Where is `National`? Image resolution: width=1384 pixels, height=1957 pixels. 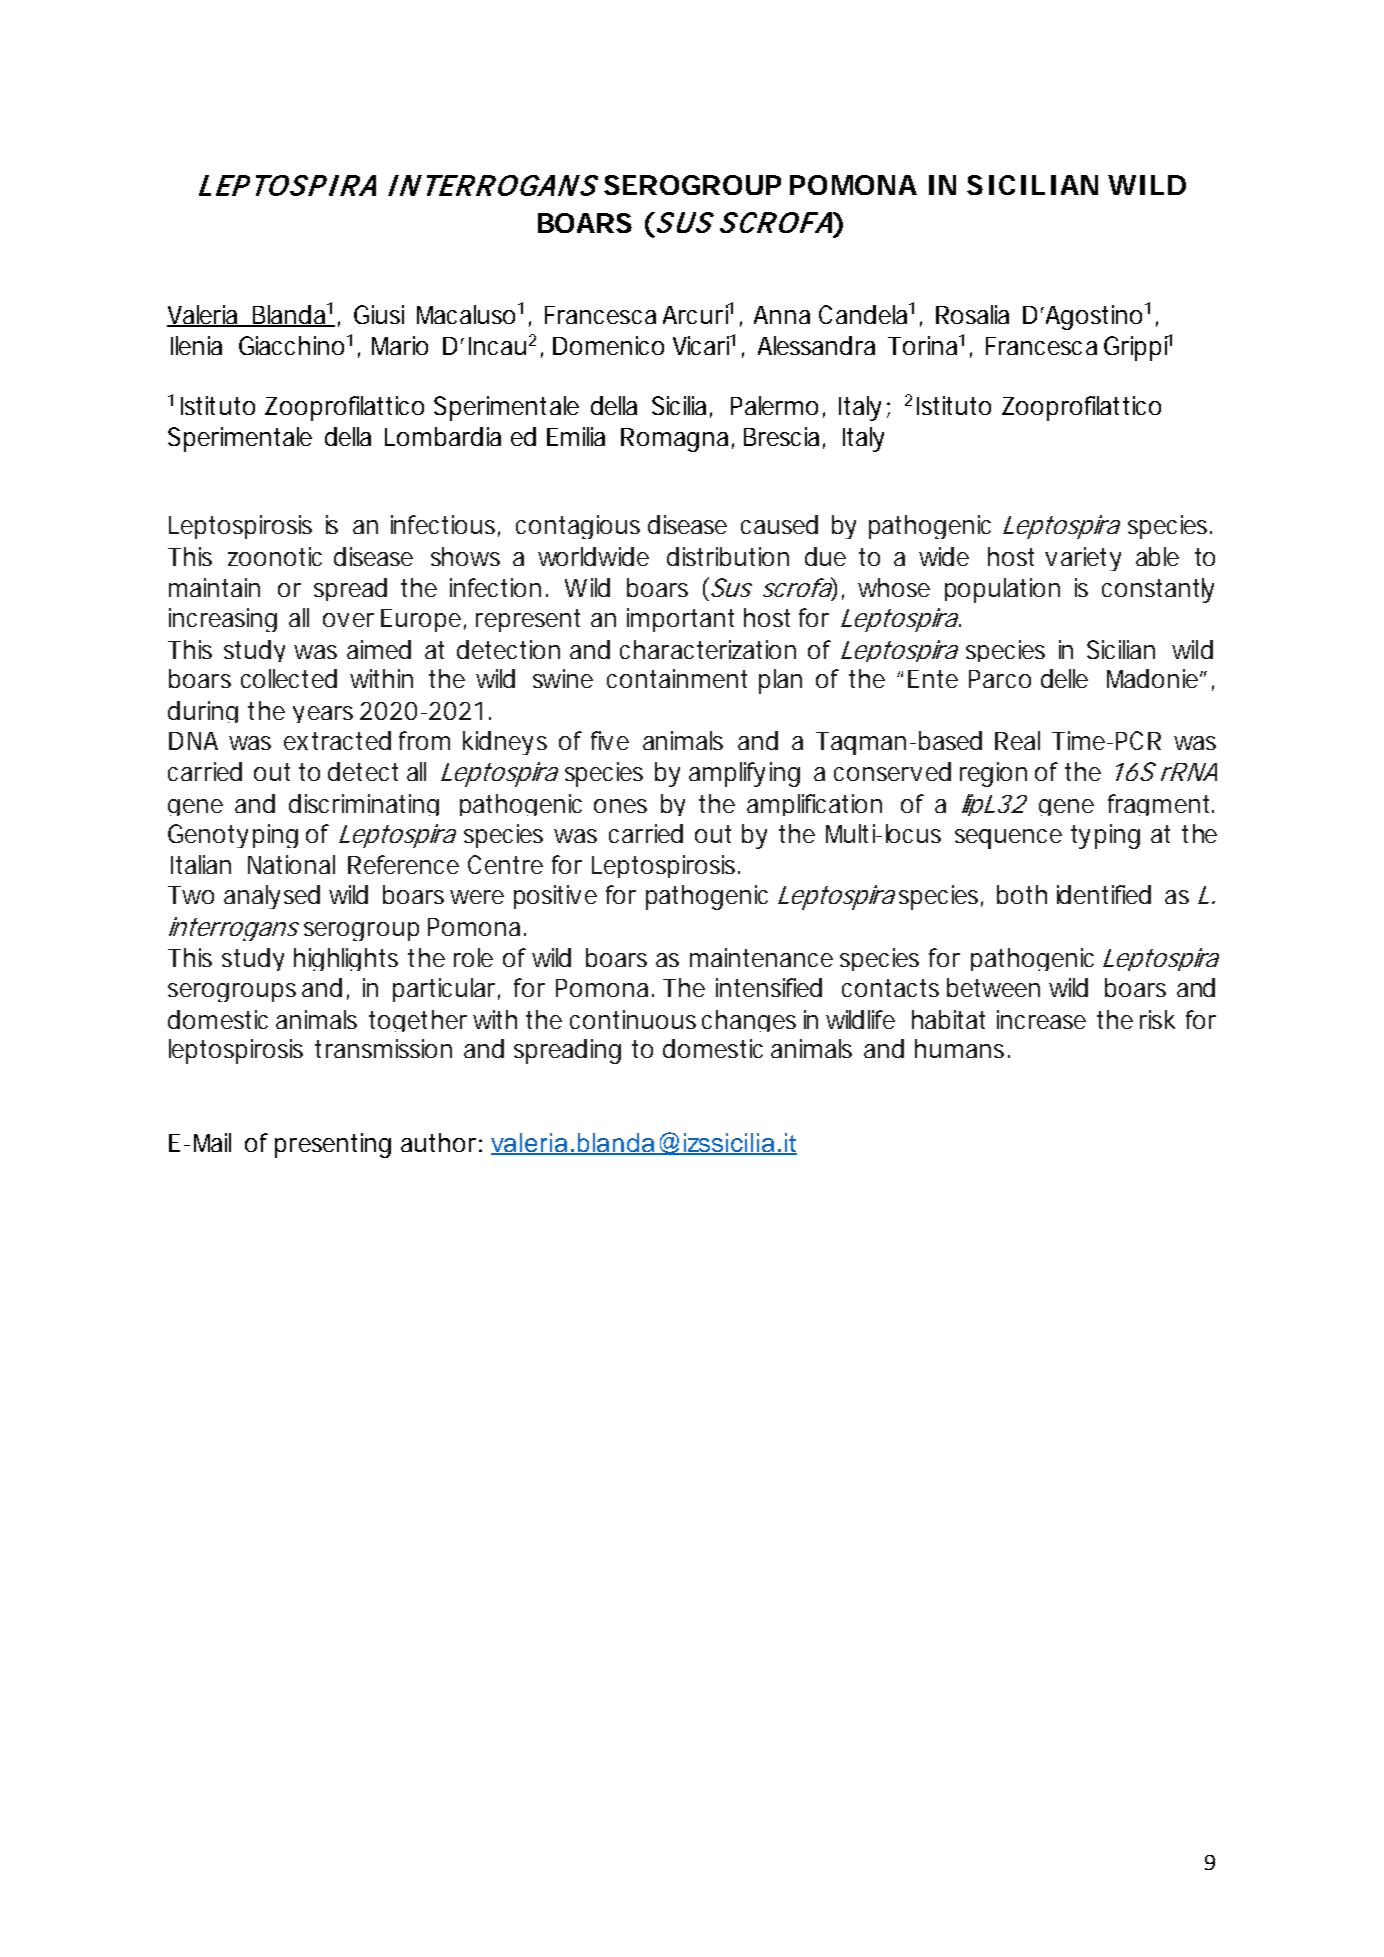
National is located at coordinates (291, 864).
